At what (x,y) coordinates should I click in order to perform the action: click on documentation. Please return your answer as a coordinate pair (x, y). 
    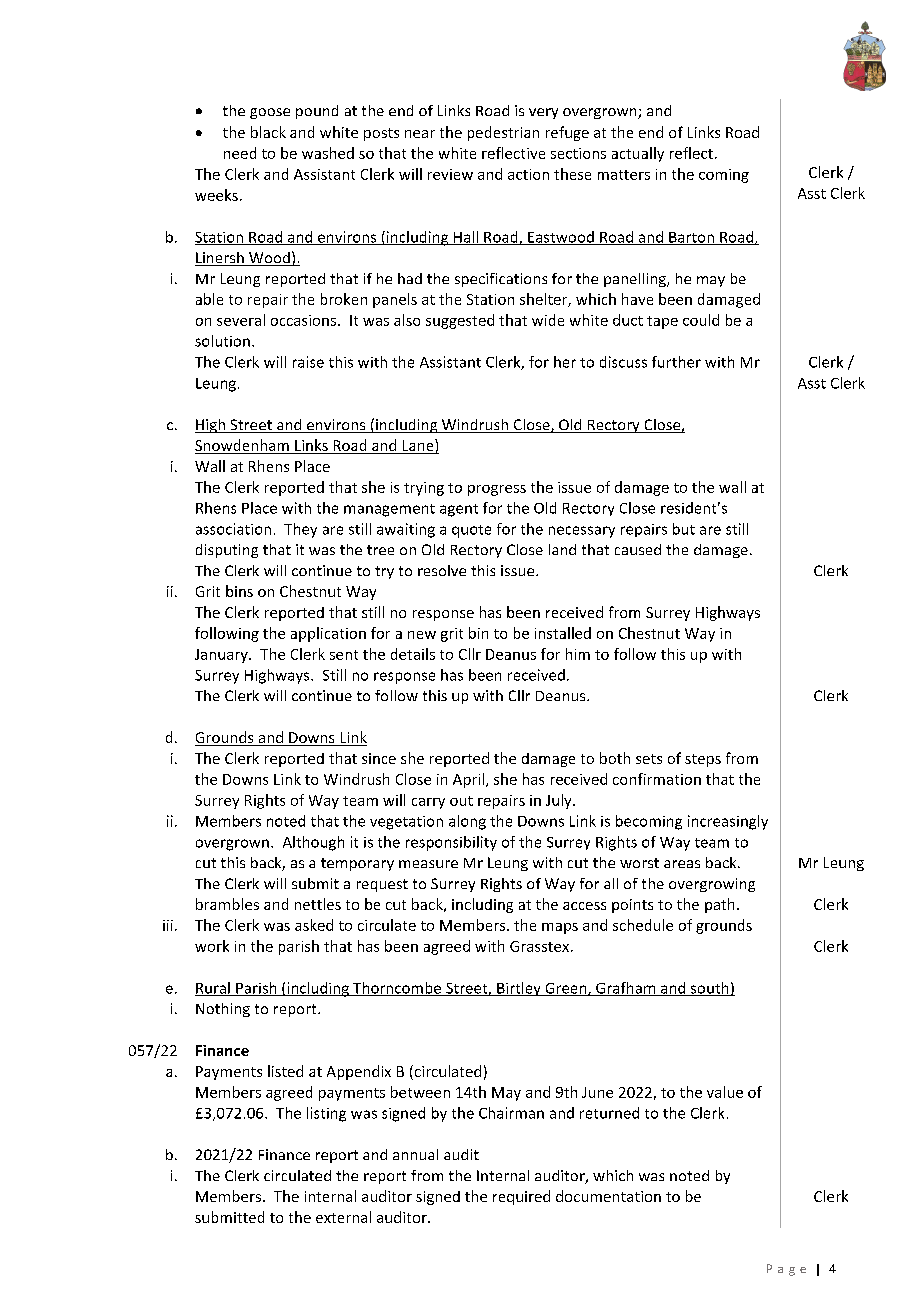
    Looking at the image, I should click on (608, 1196).
